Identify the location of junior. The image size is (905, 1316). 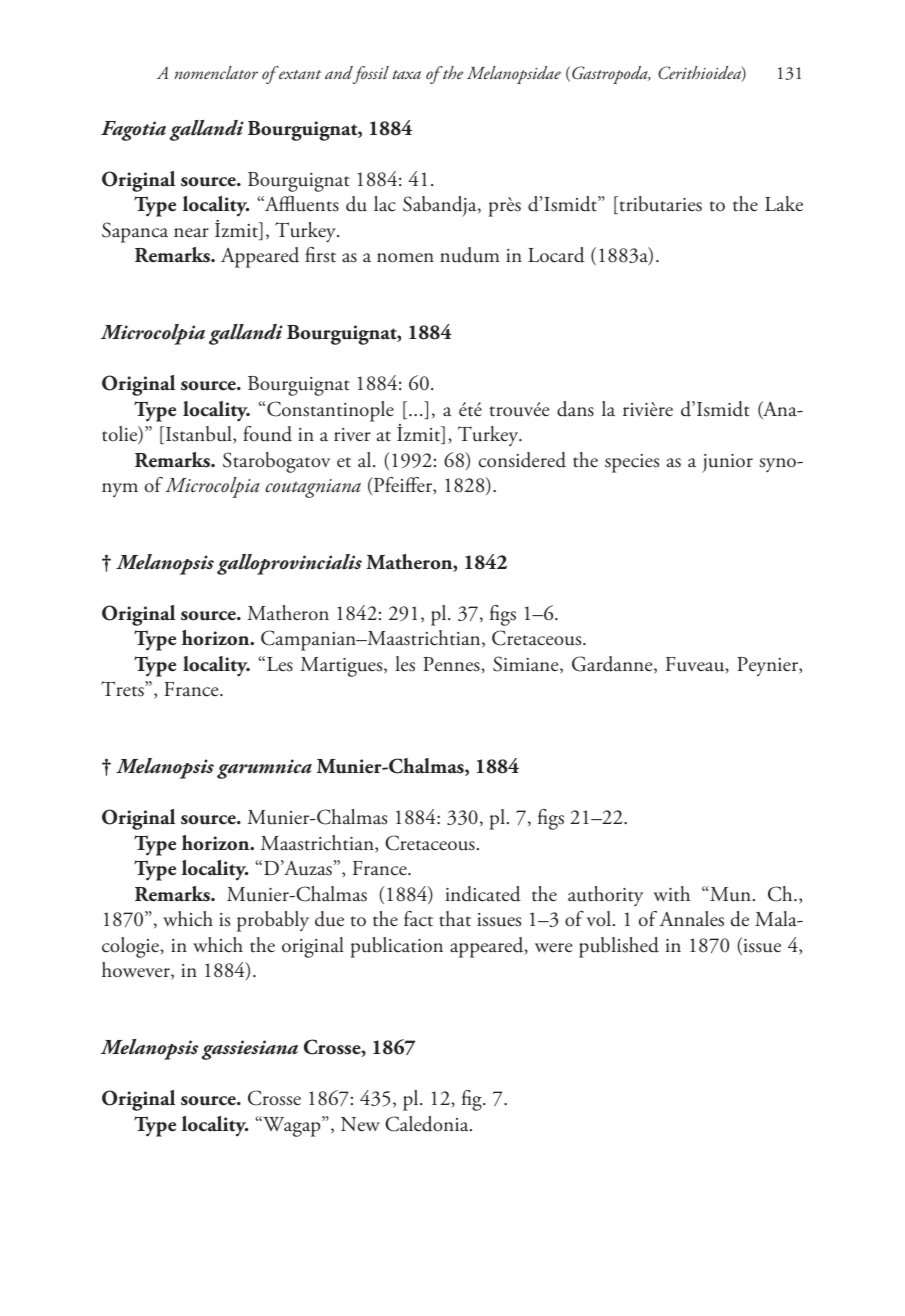
(727, 463).
